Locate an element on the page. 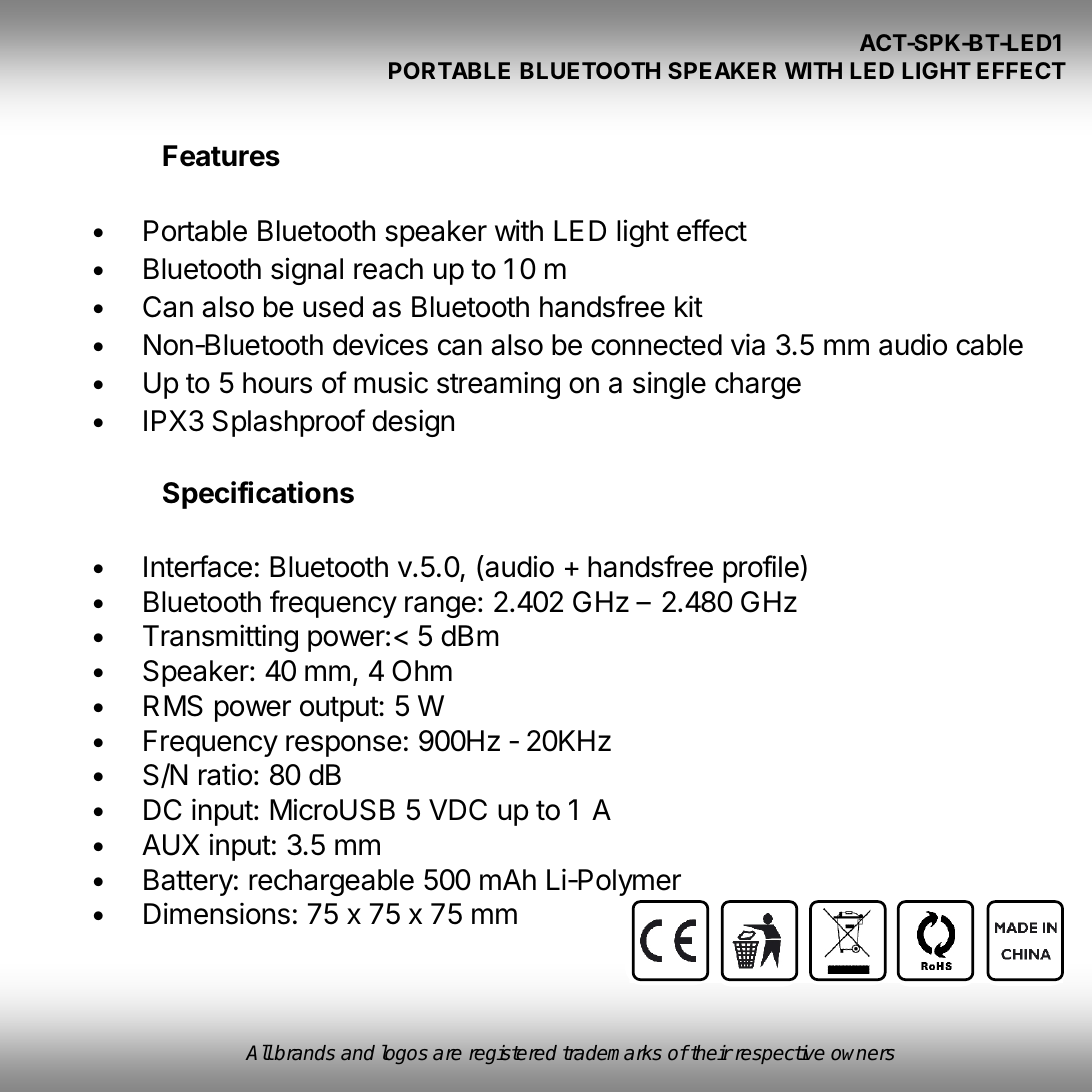  All is located at coordinates (259, 1052).
